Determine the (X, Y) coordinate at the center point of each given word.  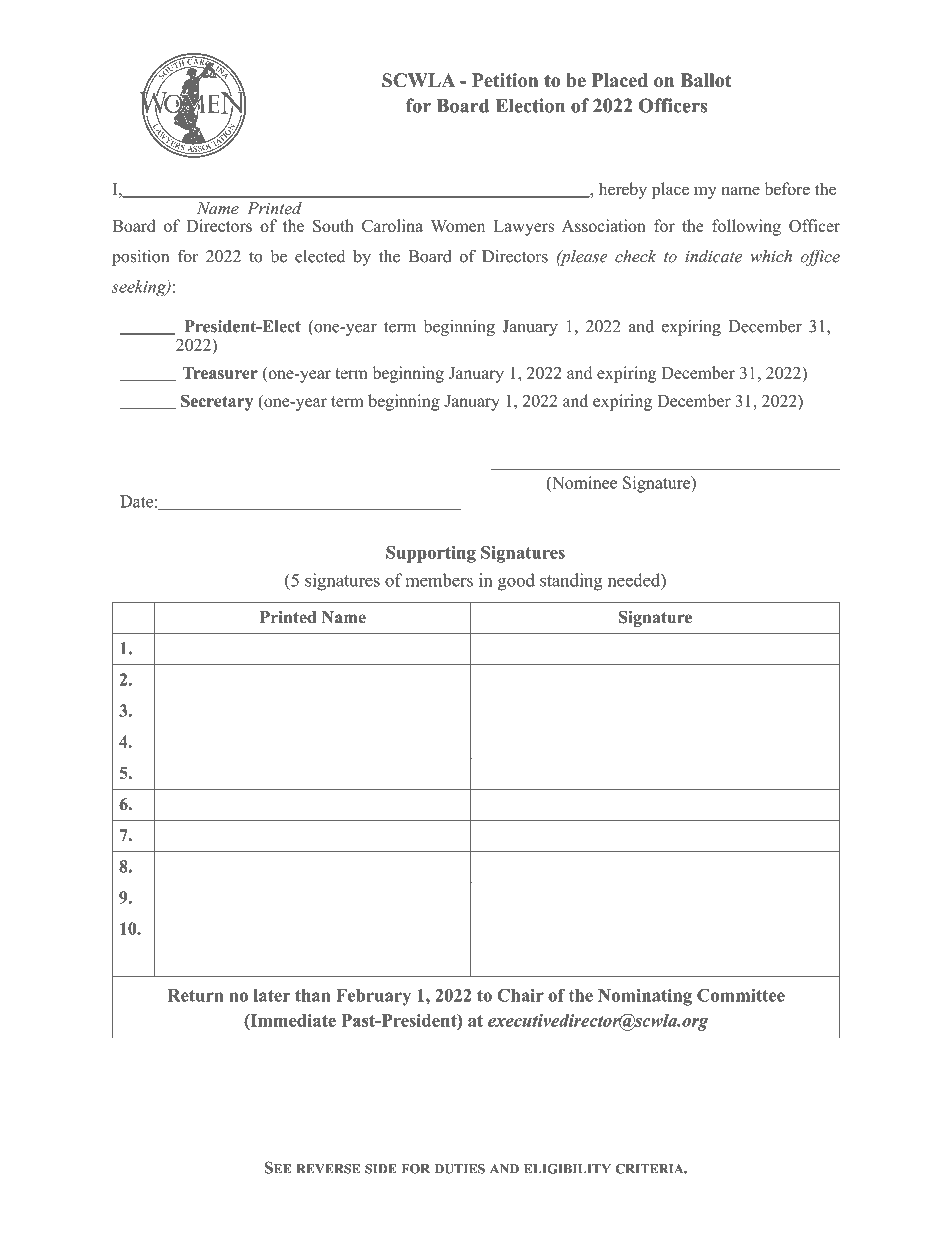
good (516, 582)
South (333, 225)
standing (571, 582)
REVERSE (328, 1169)
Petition (505, 80)
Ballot (706, 80)
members (439, 580)
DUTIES (460, 1169)
